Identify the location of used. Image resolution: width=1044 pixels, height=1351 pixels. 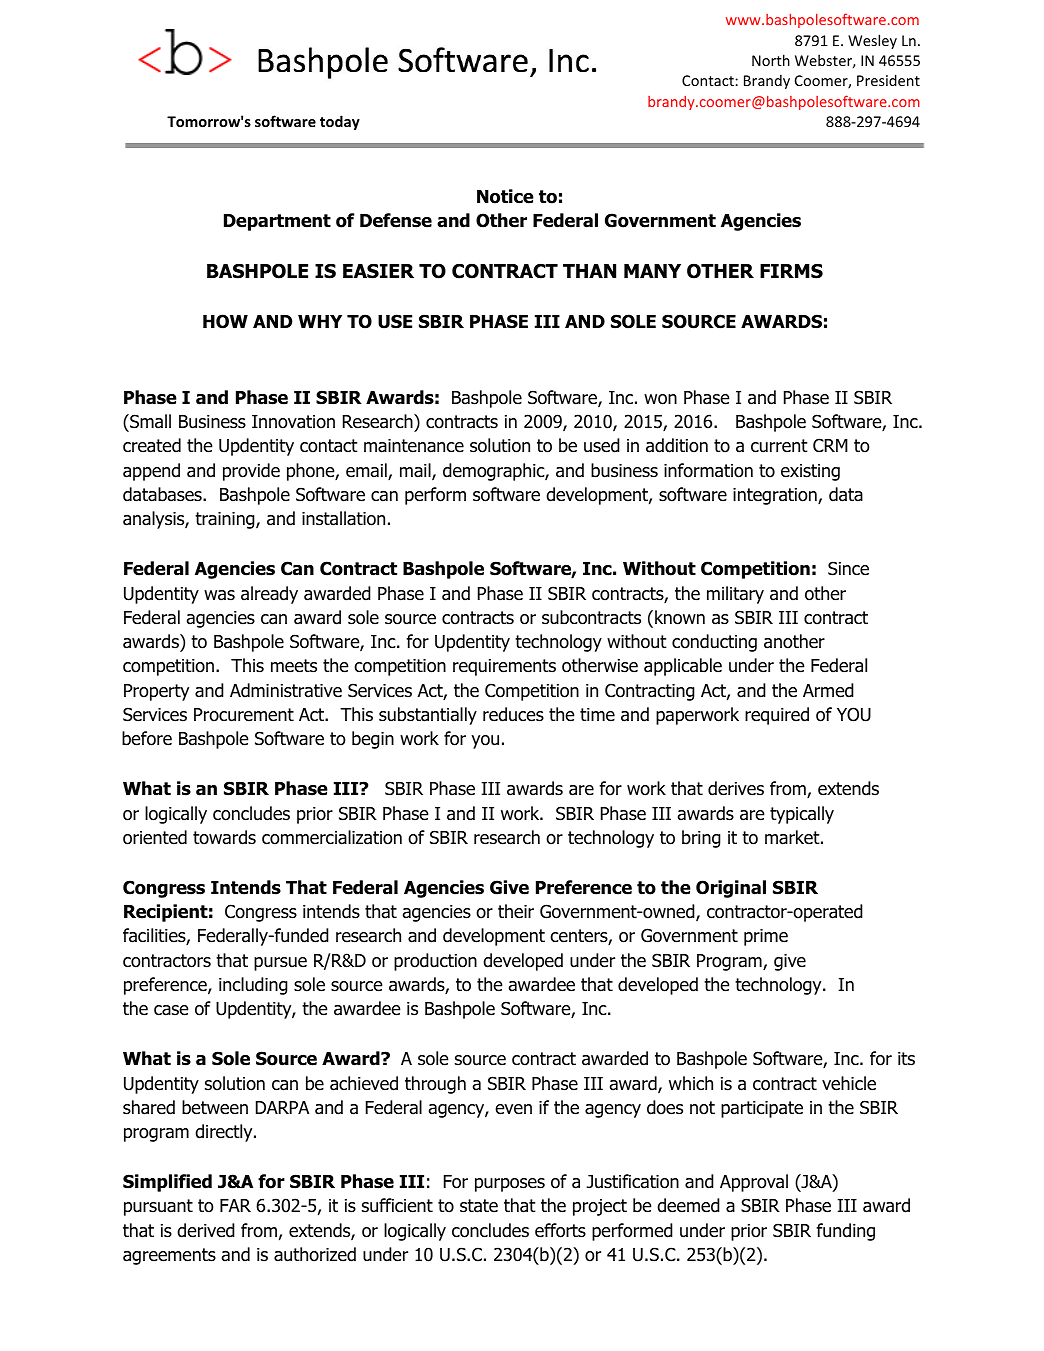
(602, 445).
